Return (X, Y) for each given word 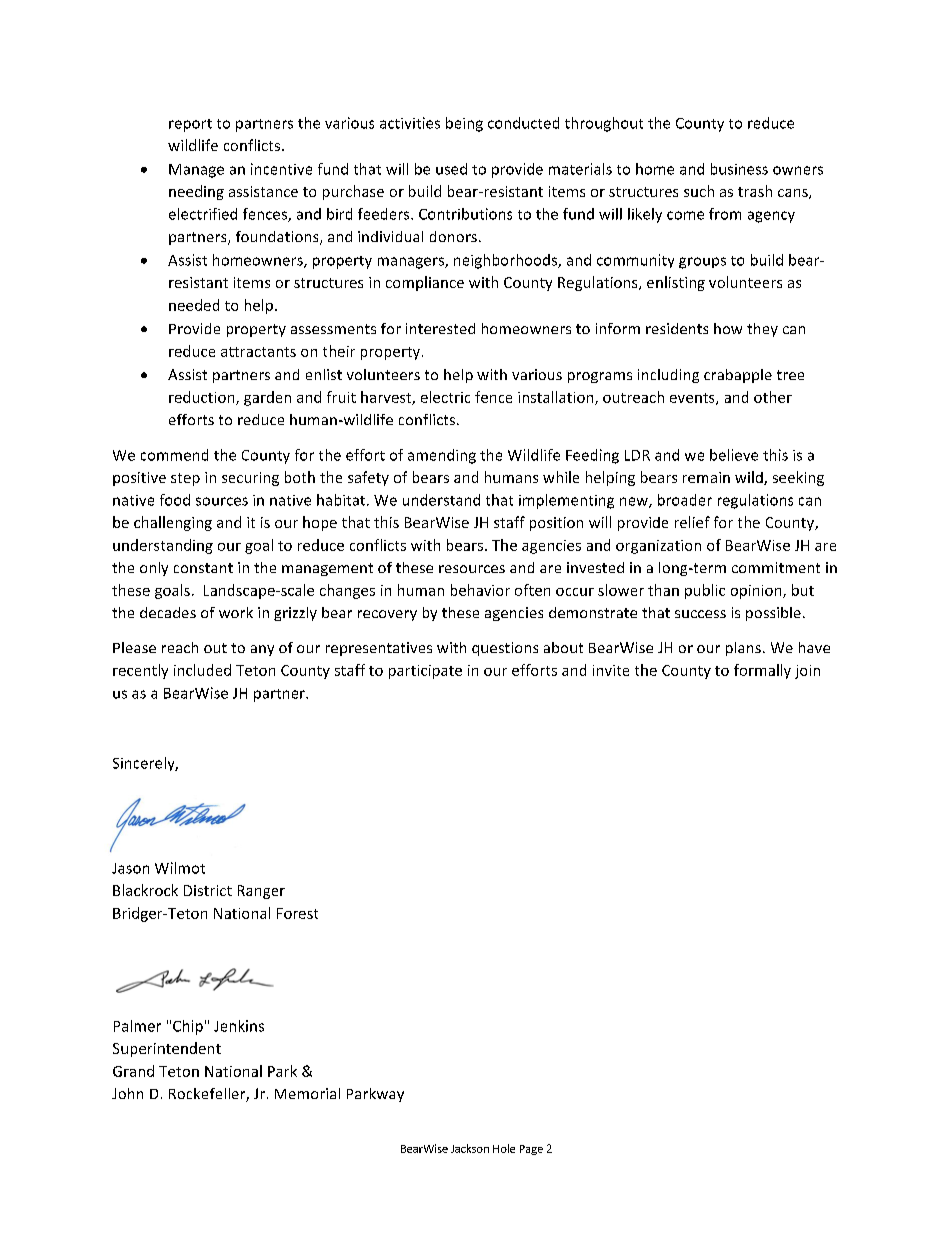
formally (762, 671)
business (739, 169)
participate (425, 672)
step (185, 479)
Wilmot (180, 868)
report (190, 125)
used (451, 169)
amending (442, 456)
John (127, 1093)
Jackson (470, 1148)
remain (706, 477)
